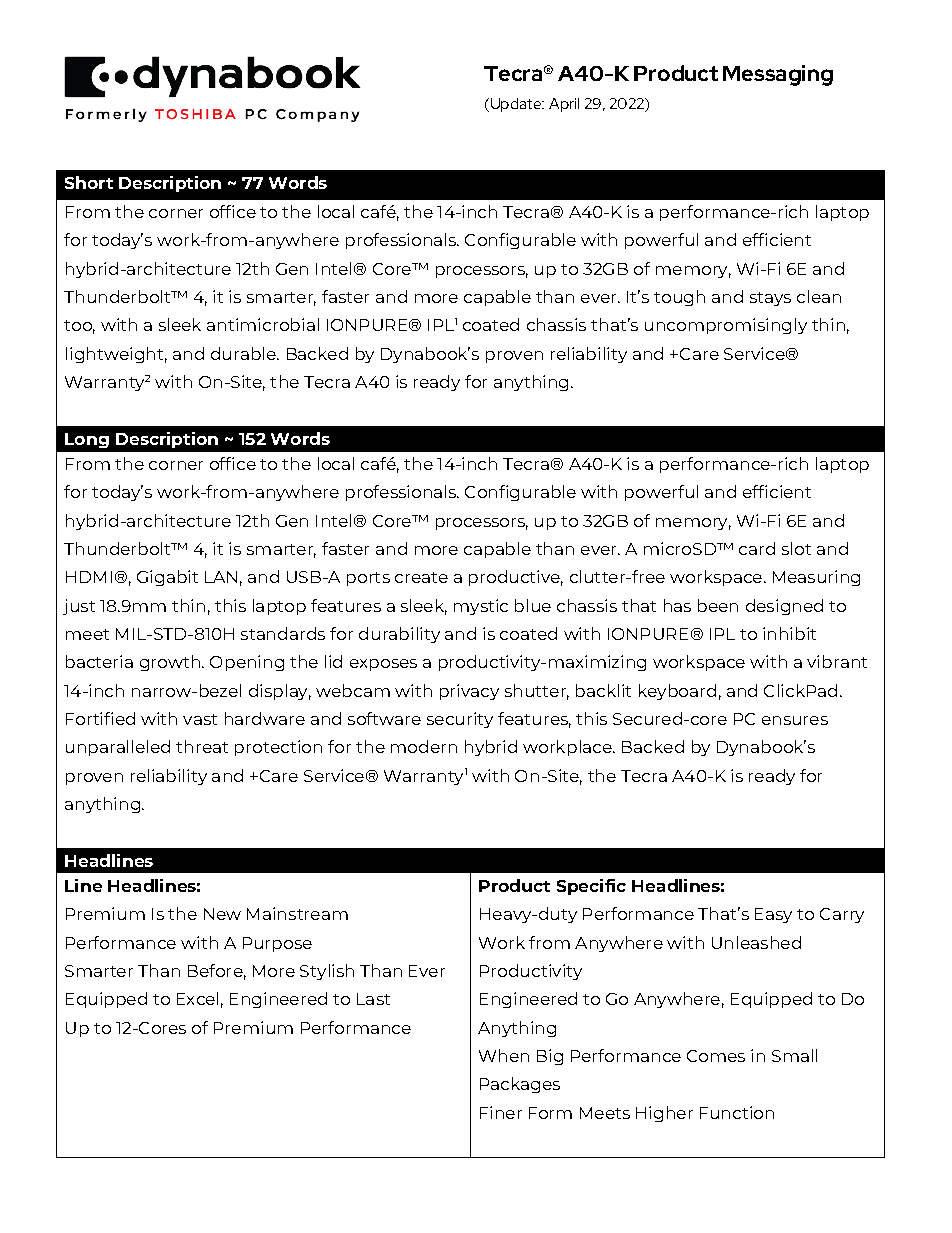 The width and height of the screenshot is (952, 1233). Describe the element at coordinates (222, 914) in the screenshot. I see `New` at that location.
